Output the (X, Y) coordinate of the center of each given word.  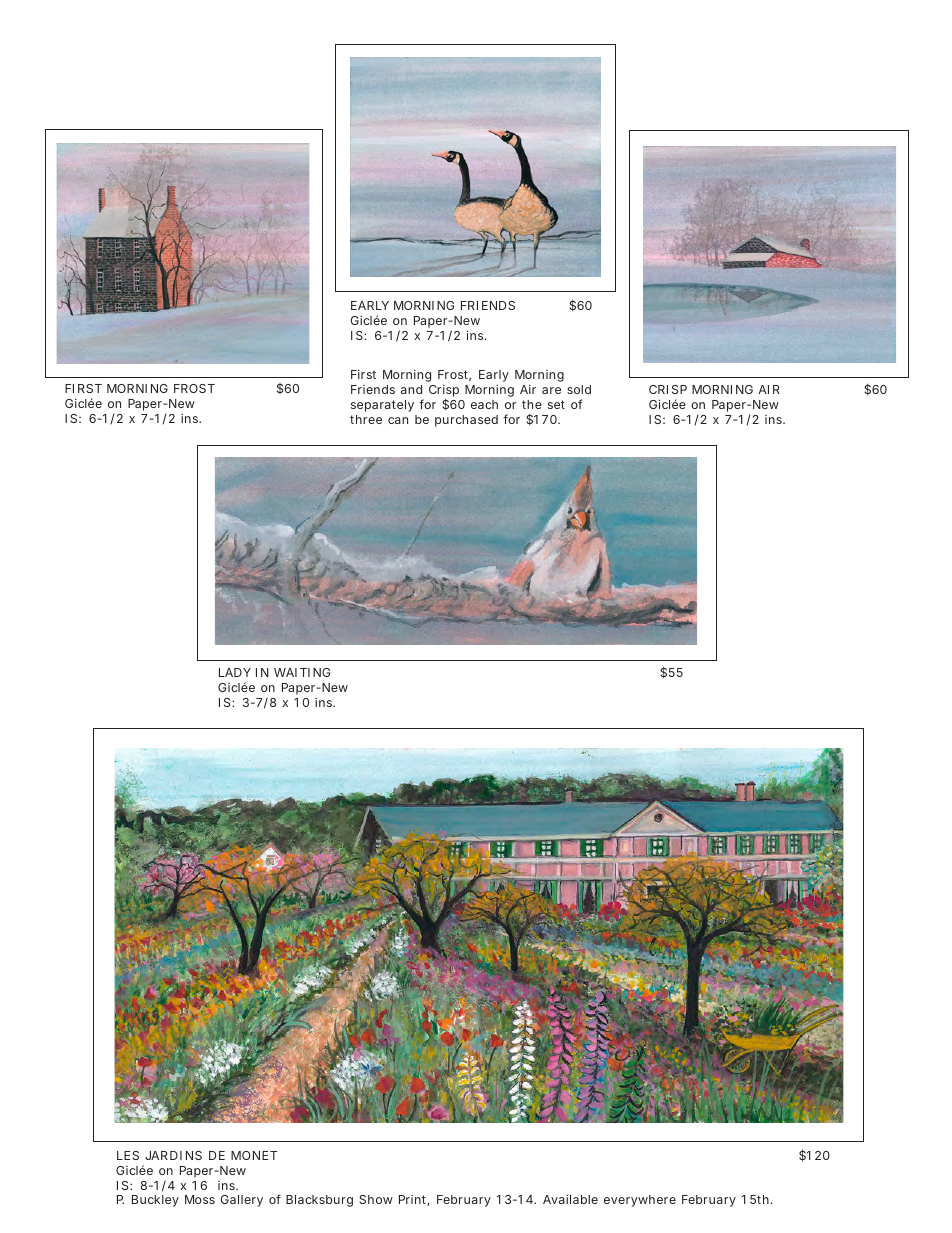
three (366, 419)
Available (570, 1199)
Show (376, 1199)
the (532, 404)
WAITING (302, 672)
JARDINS (173, 1155)
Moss (200, 1199)
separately (382, 406)
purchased (466, 421)
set (556, 404)
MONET (254, 1155)
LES (128, 1155)
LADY (235, 672)
